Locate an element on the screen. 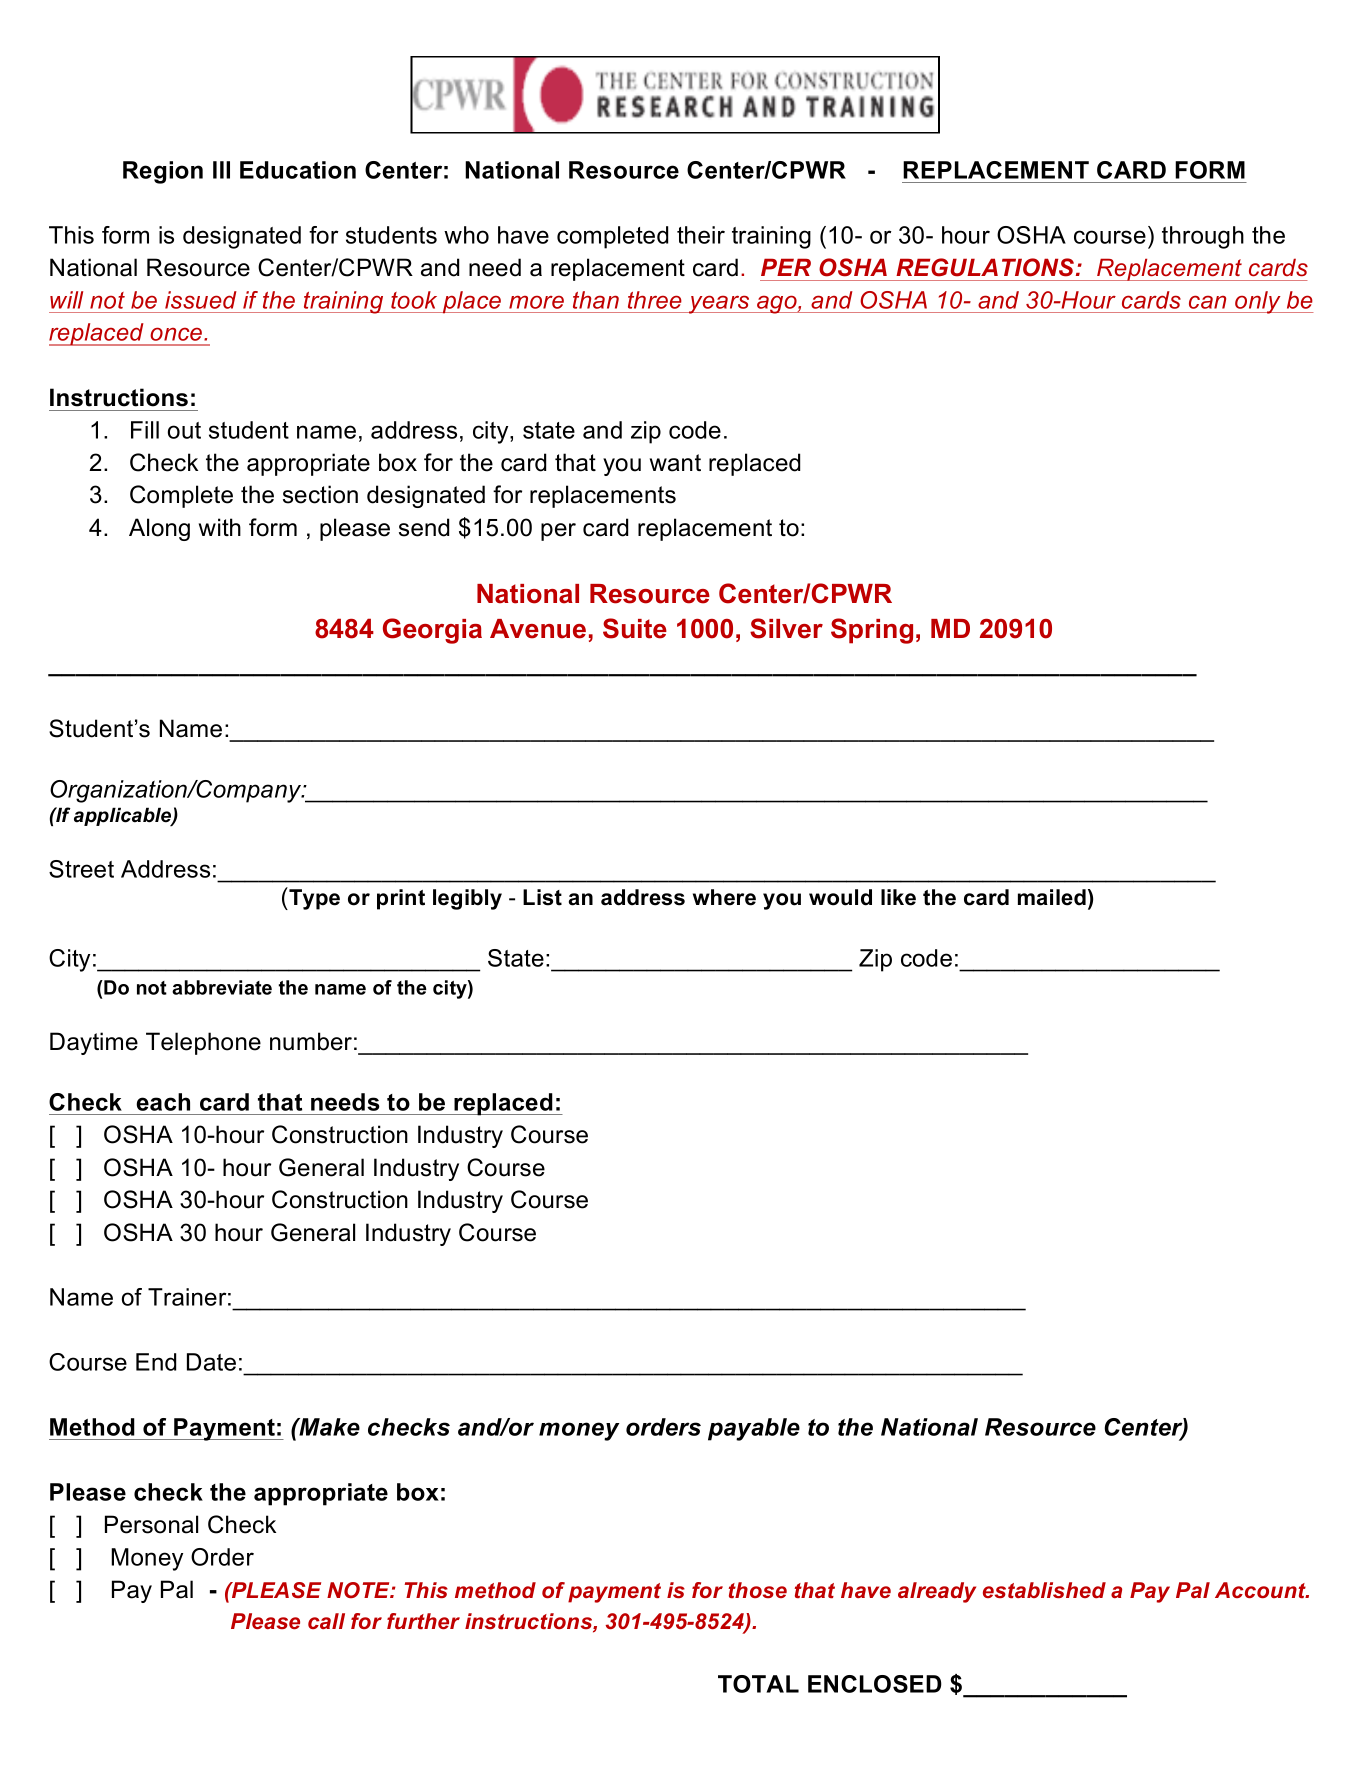 The width and height of the screenshot is (1367, 1769). through is located at coordinates (1203, 237).
